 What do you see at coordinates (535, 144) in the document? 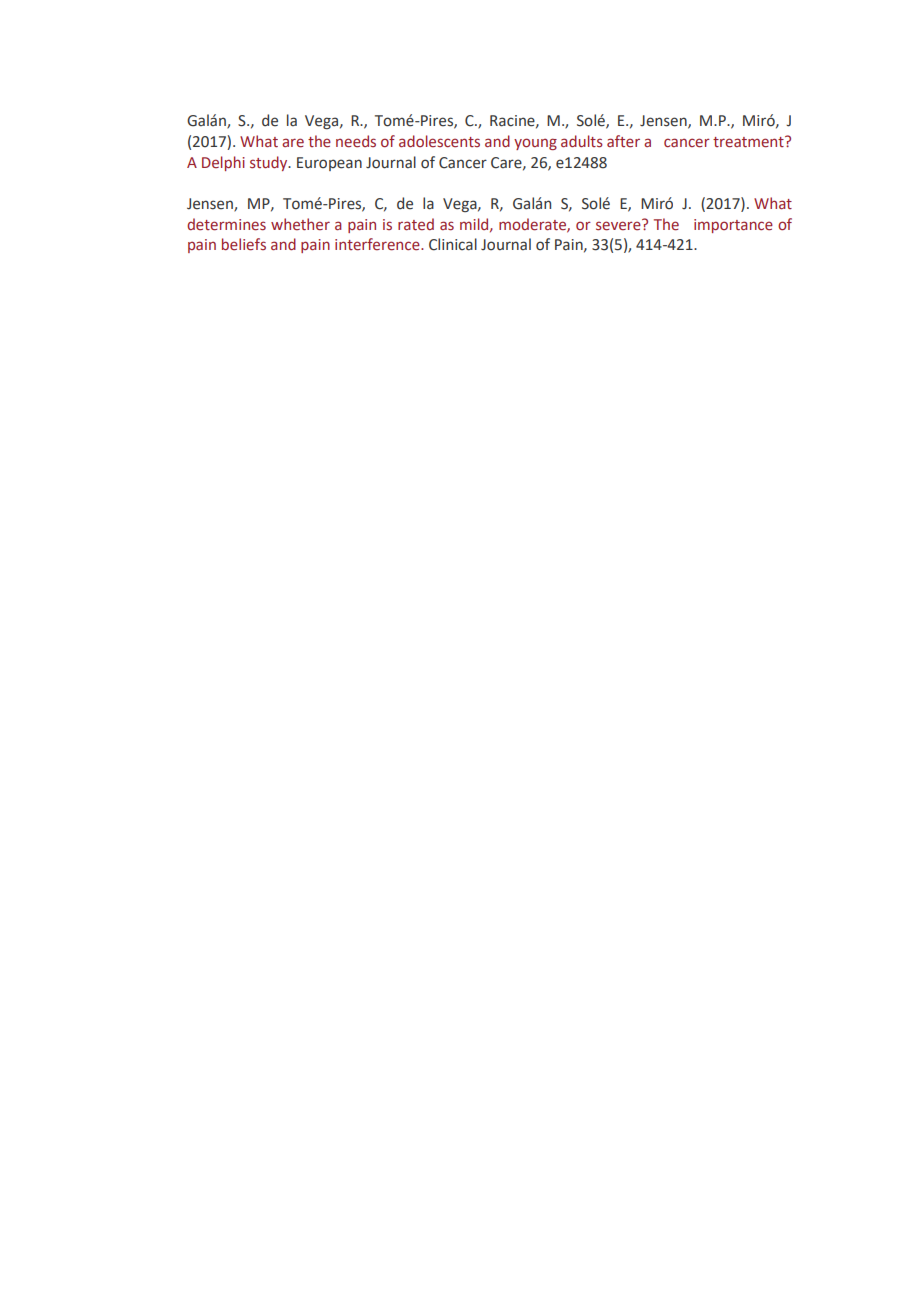
I see `young` at bounding box center [535, 144].
